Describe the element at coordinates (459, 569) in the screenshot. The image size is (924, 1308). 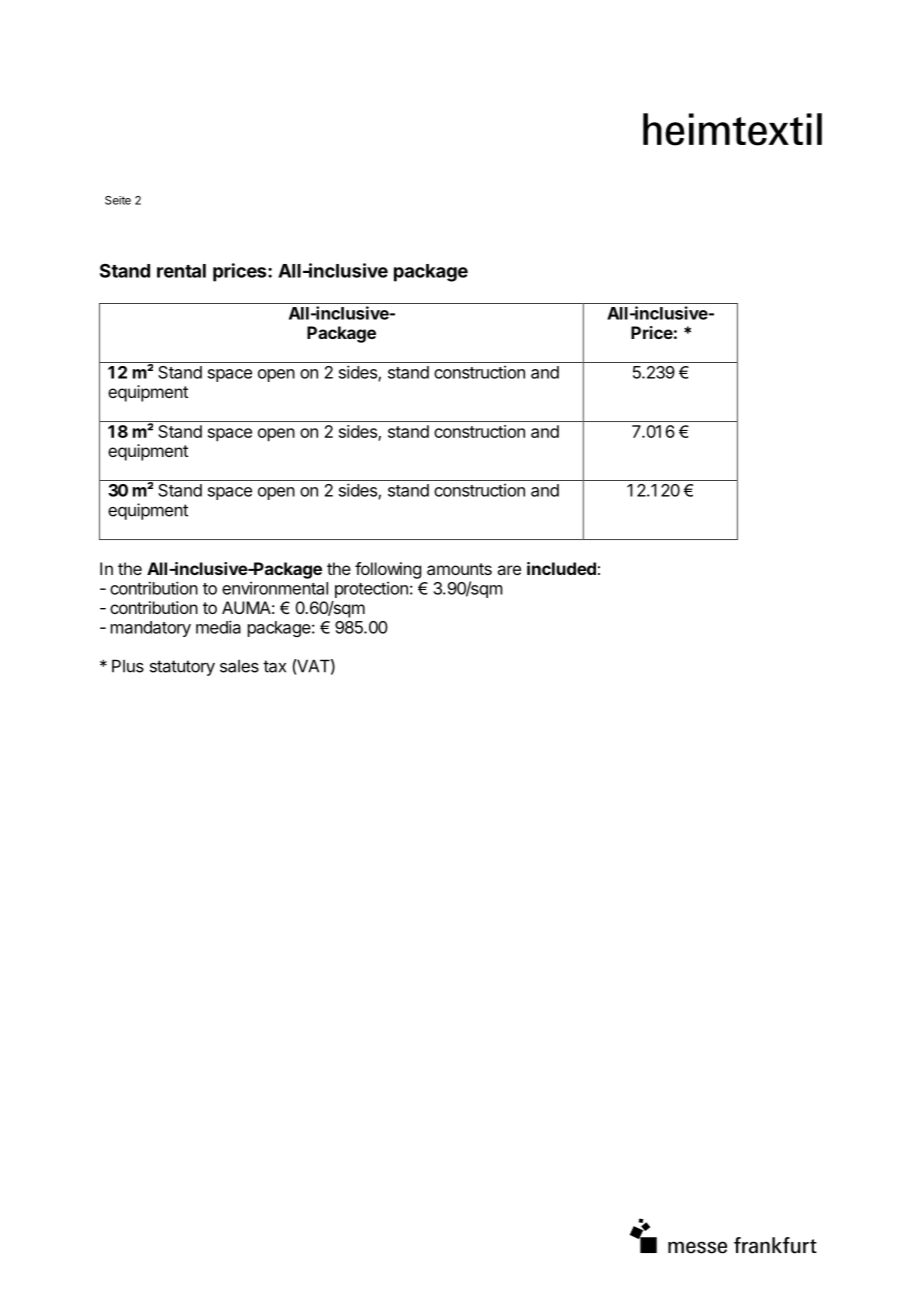
I see `amounts` at that location.
